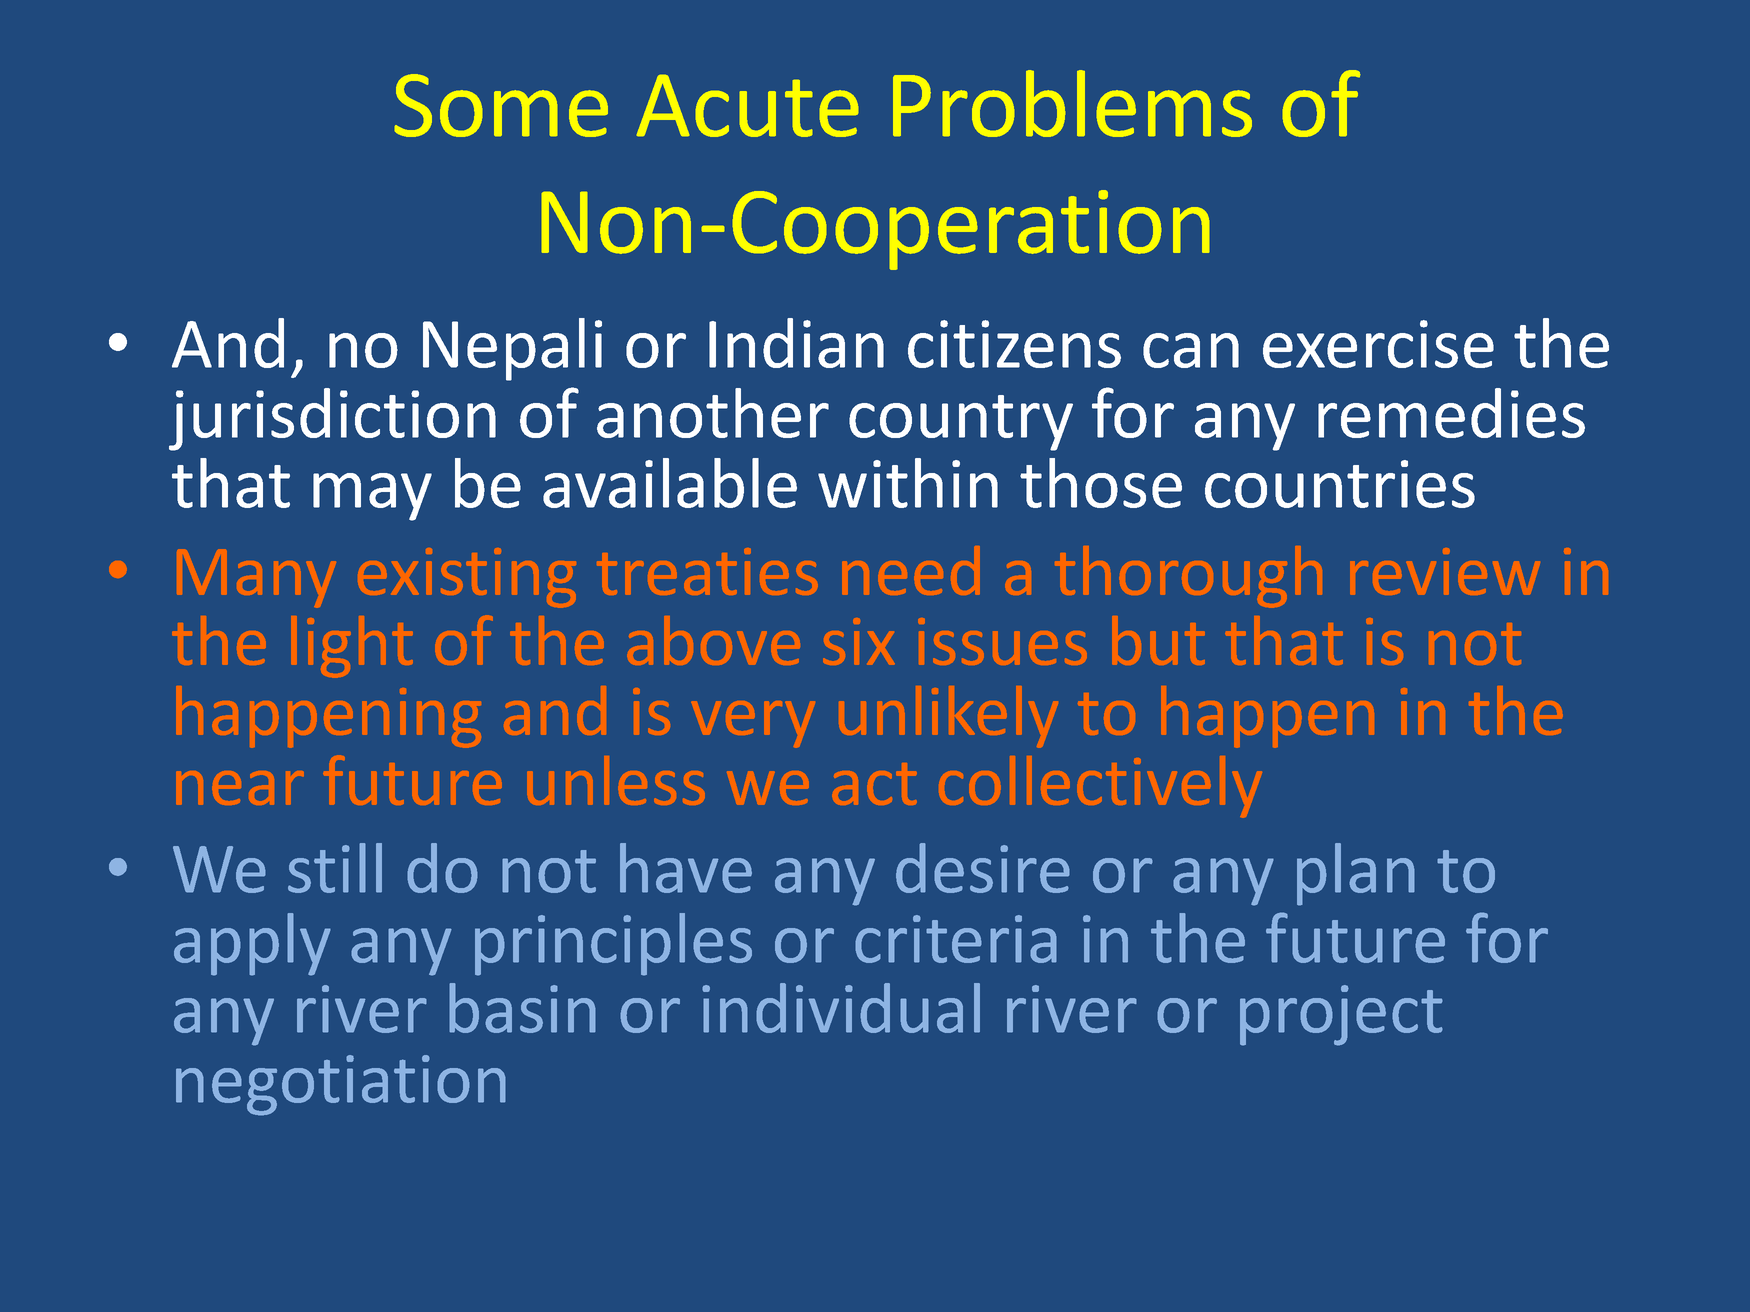 This page has width=1750, height=1312. What do you see at coordinates (961, 423) in the page?
I see `country` at bounding box center [961, 423].
